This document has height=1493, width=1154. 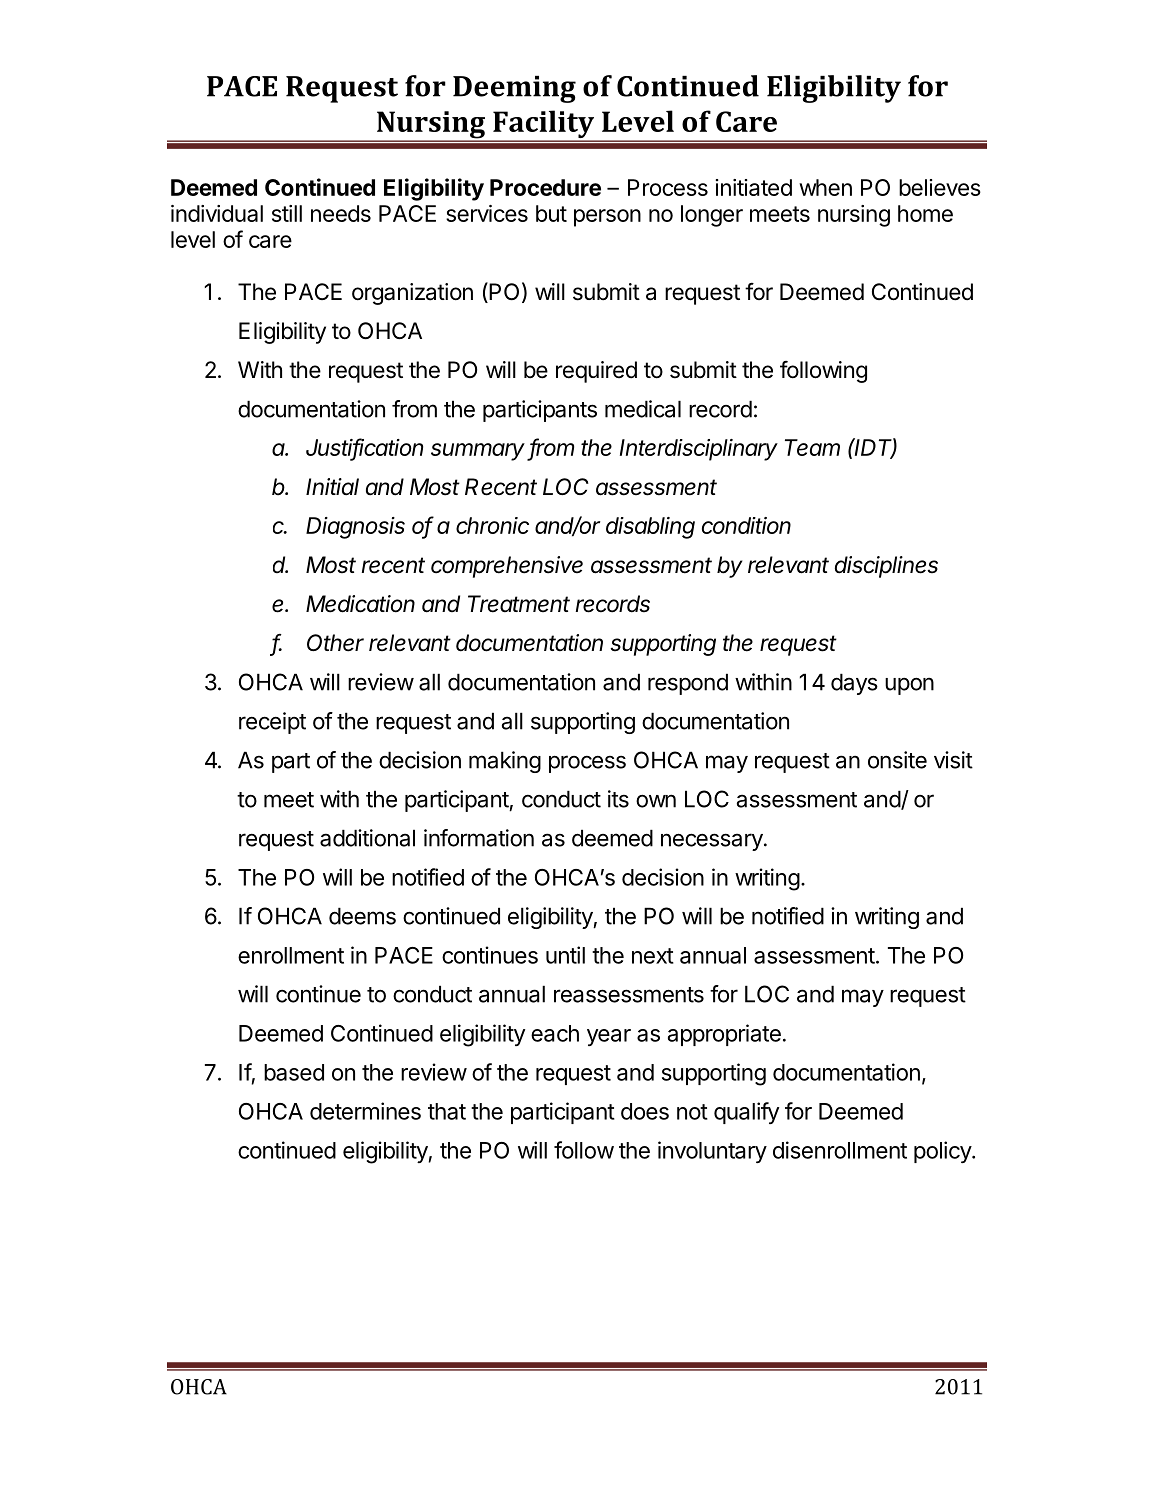 What do you see at coordinates (543, 125) in the document?
I see `Facility` at bounding box center [543, 125].
